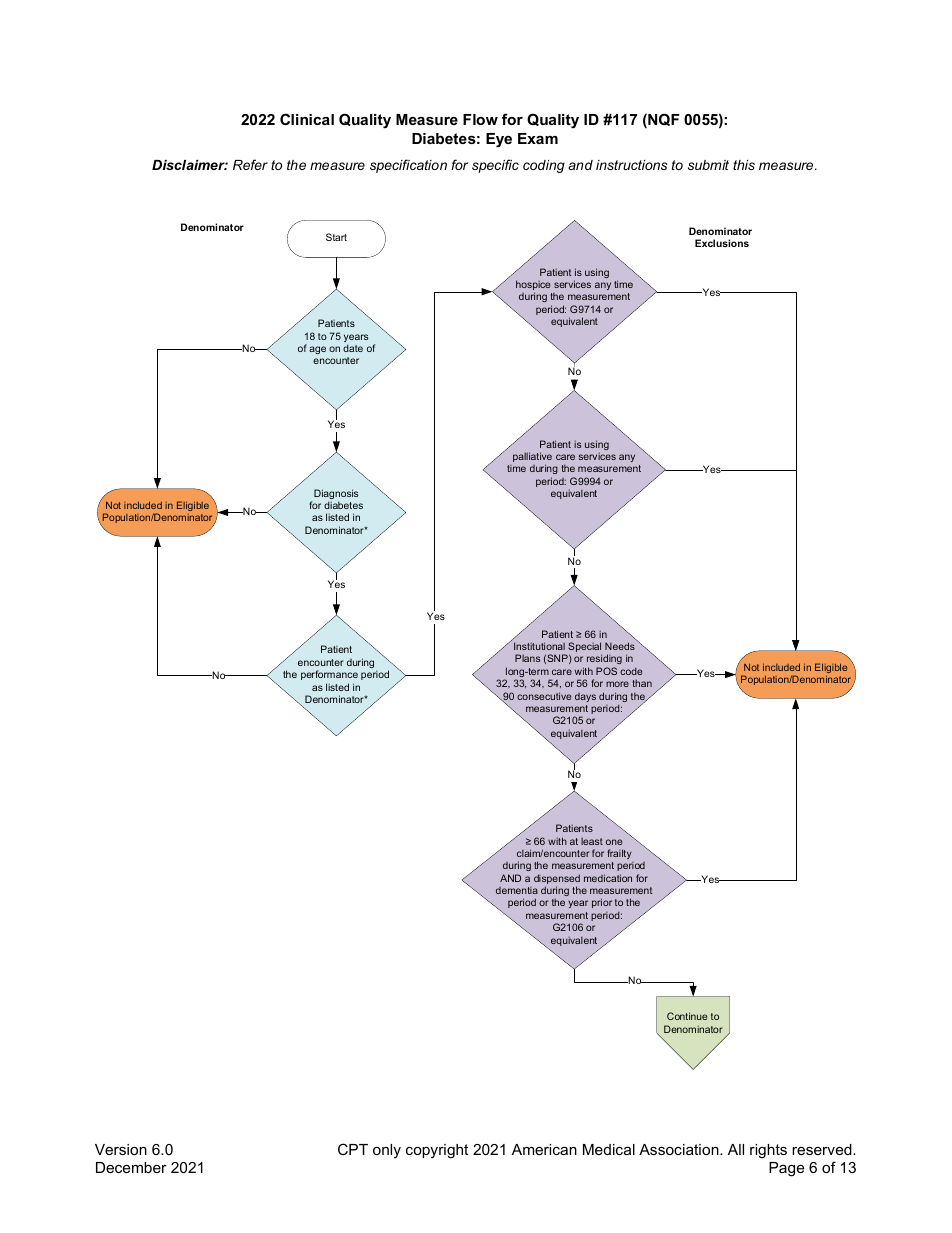 The image size is (952, 1233). I want to click on this, so click(744, 165).
